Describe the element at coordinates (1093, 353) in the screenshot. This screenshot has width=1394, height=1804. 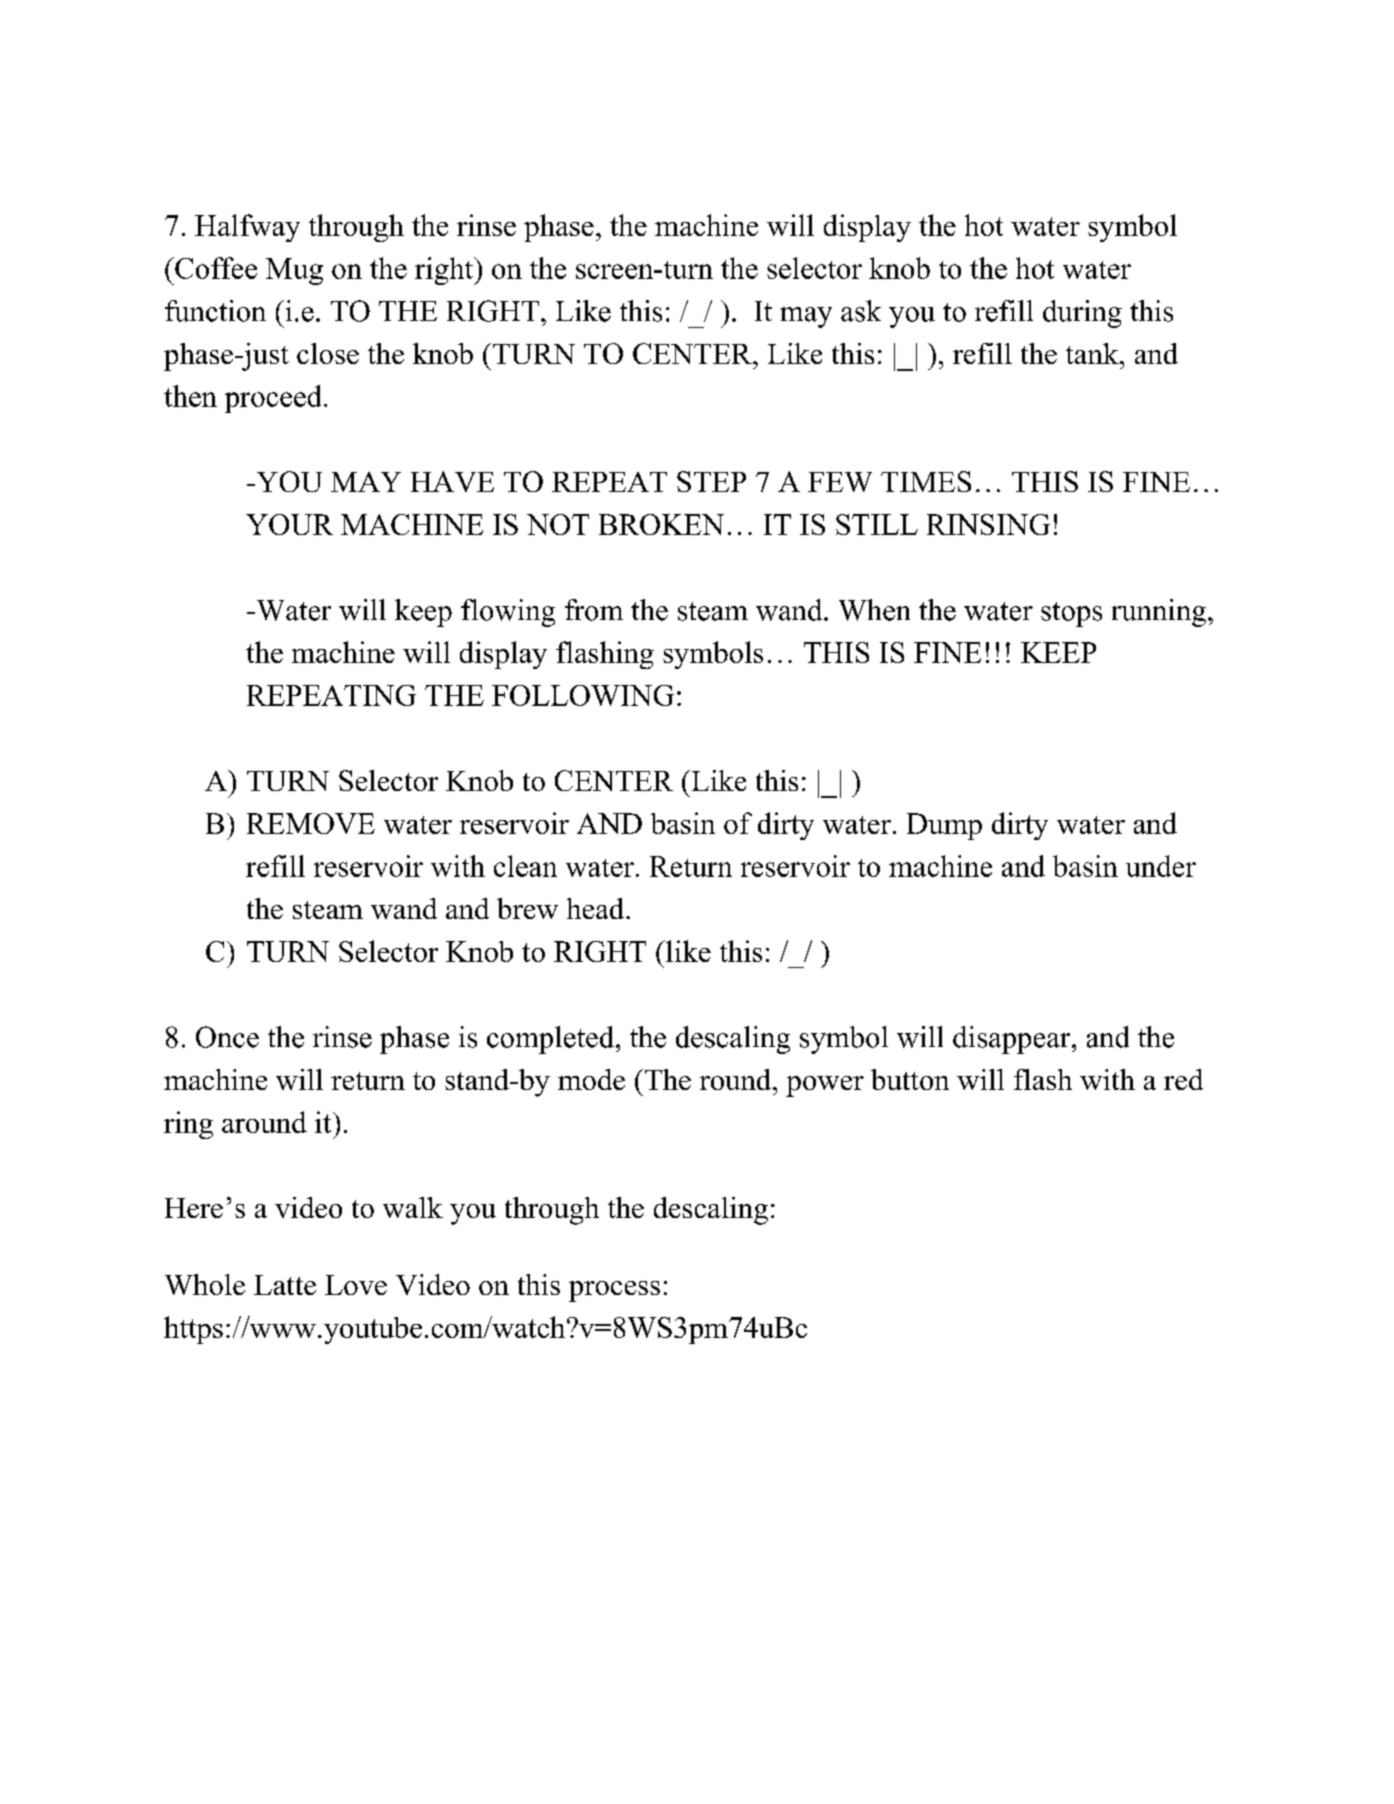
I see `tank` at that location.
